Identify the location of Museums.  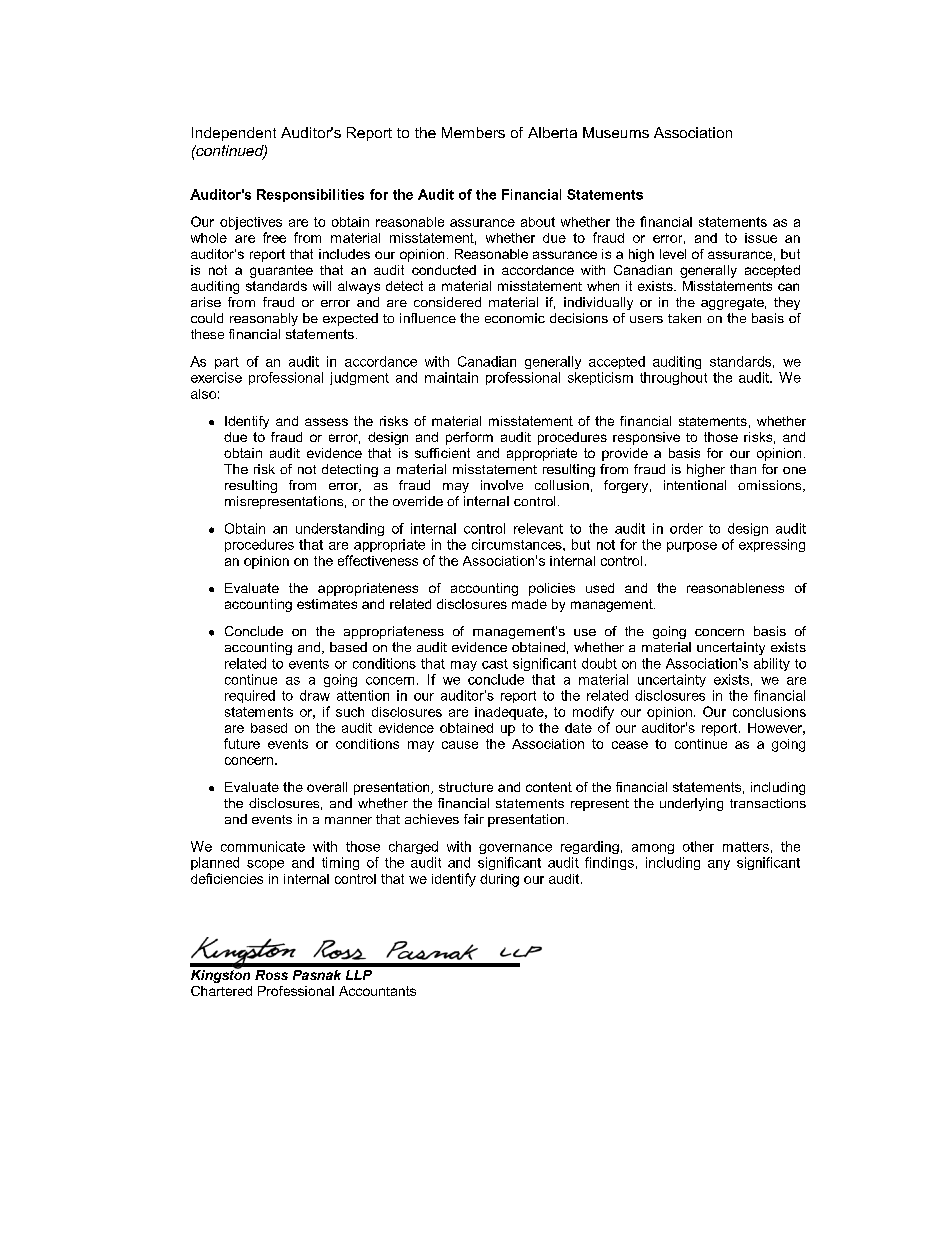
(616, 132).
